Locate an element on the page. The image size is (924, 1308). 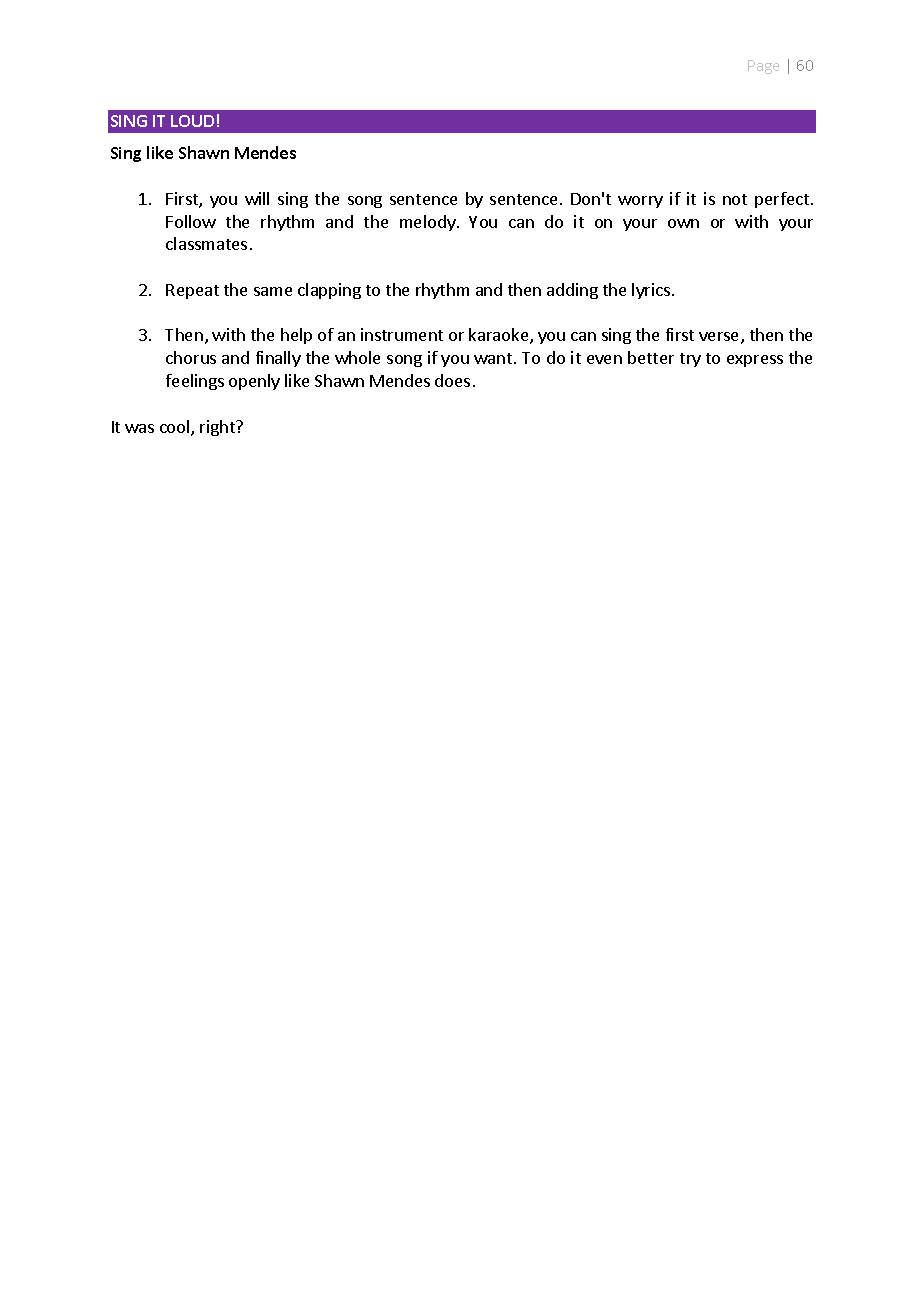
verse is located at coordinates (720, 338).
